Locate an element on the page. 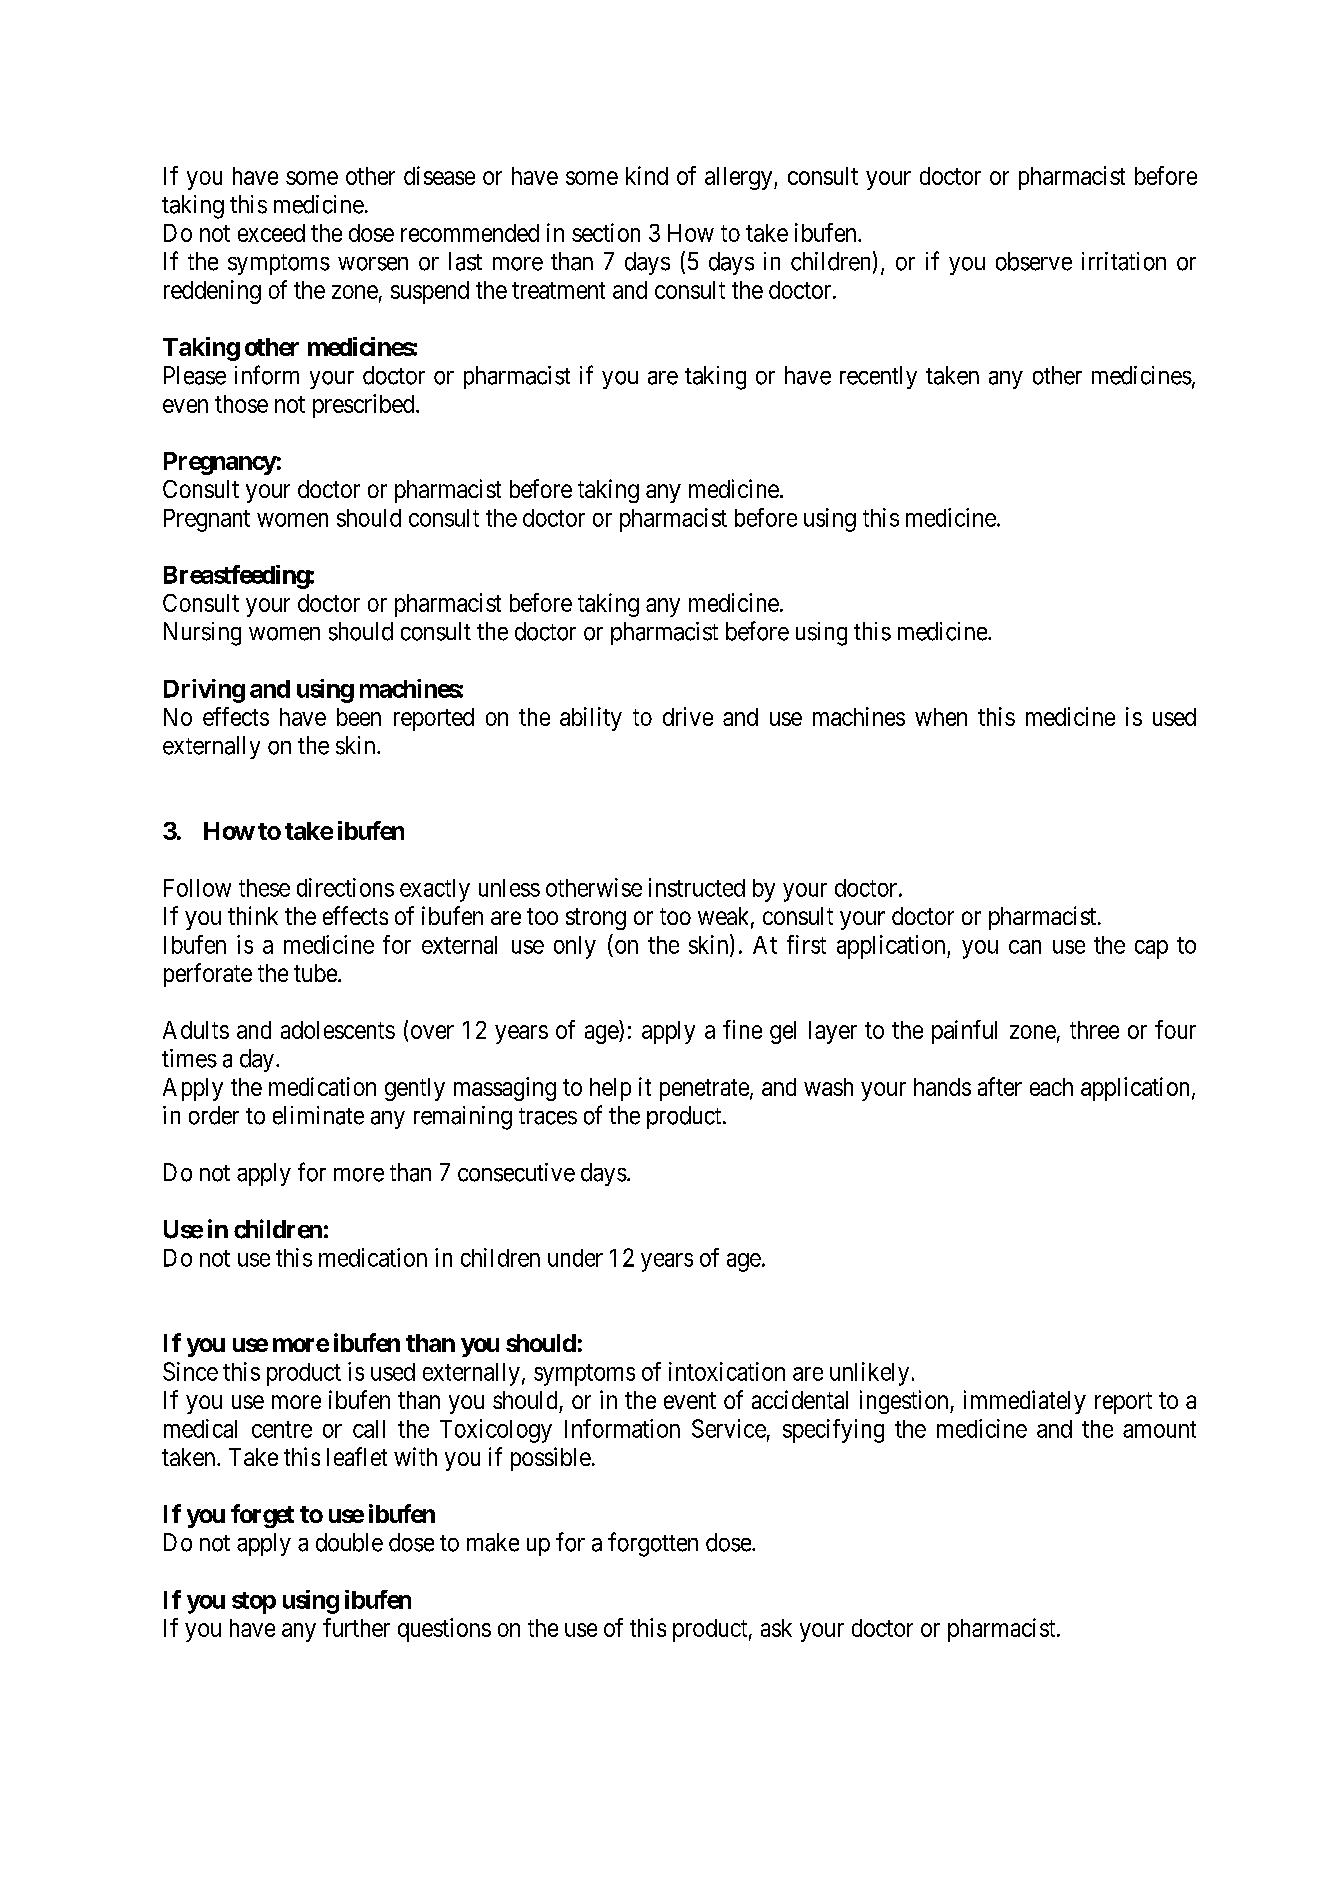 This document has height=1895, width=1340. directions is located at coordinates (345, 887).
